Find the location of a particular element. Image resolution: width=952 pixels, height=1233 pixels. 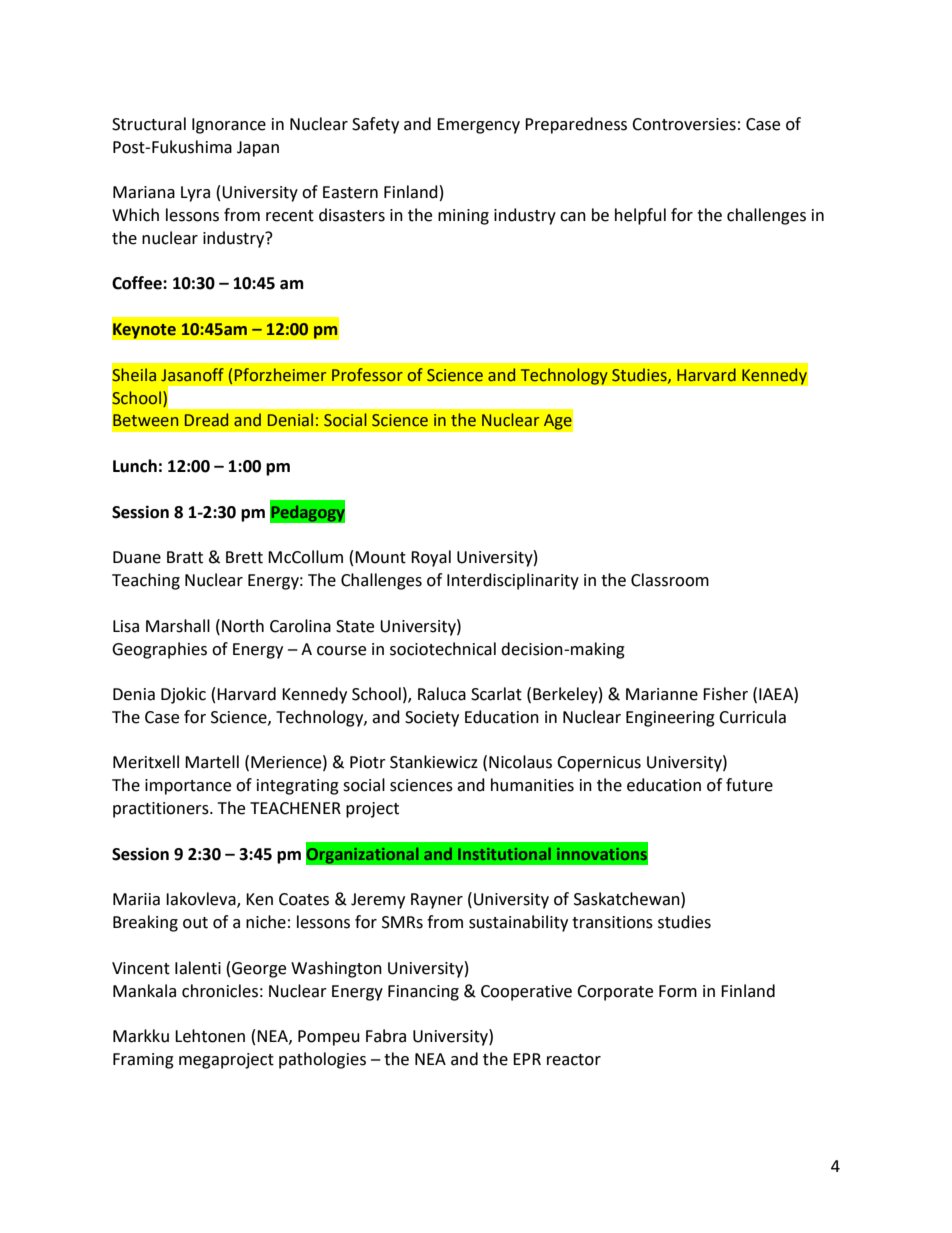

Rayner is located at coordinates (437, 901).
